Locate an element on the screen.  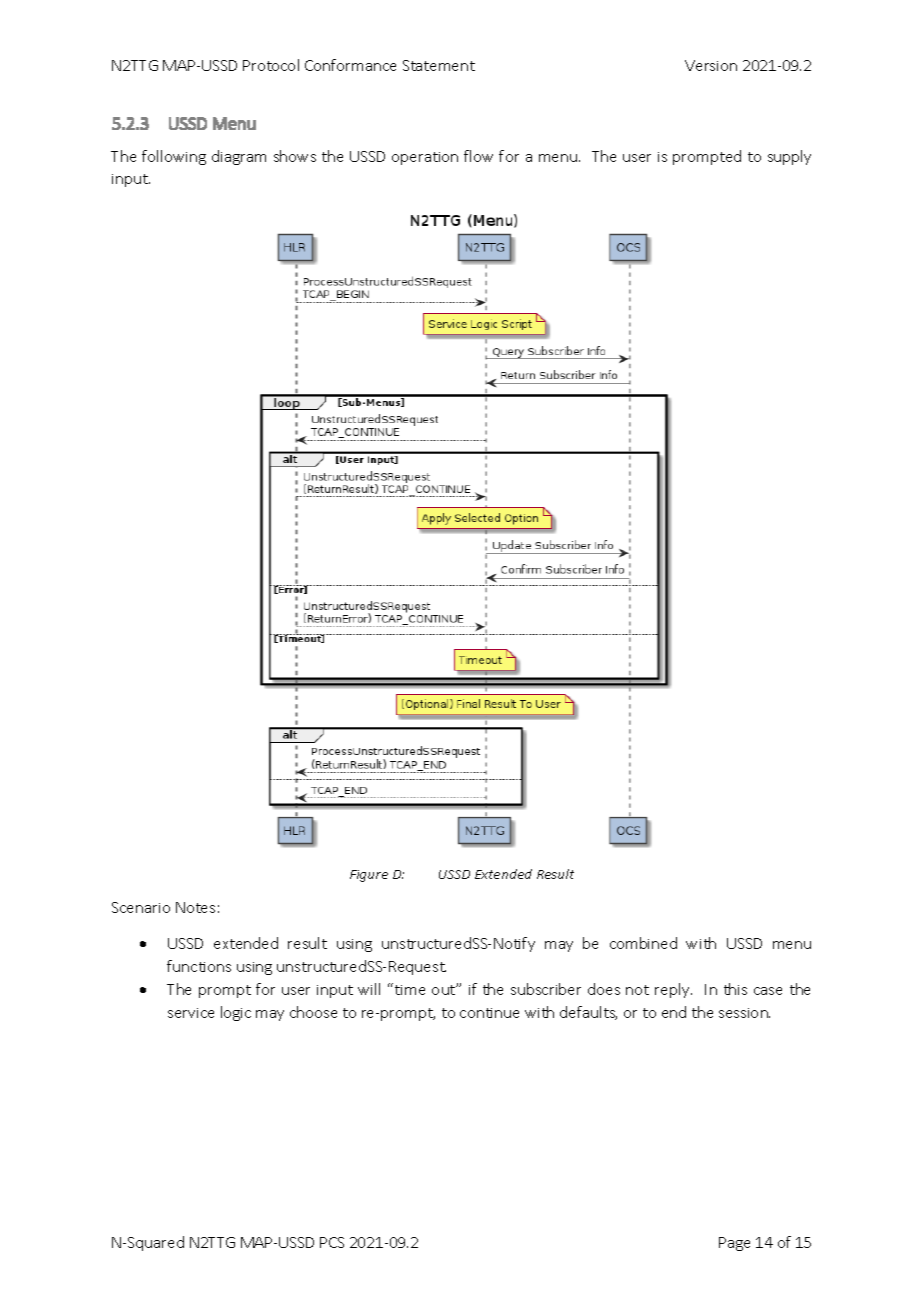
Protocol is located at coordinates (271, 65).
